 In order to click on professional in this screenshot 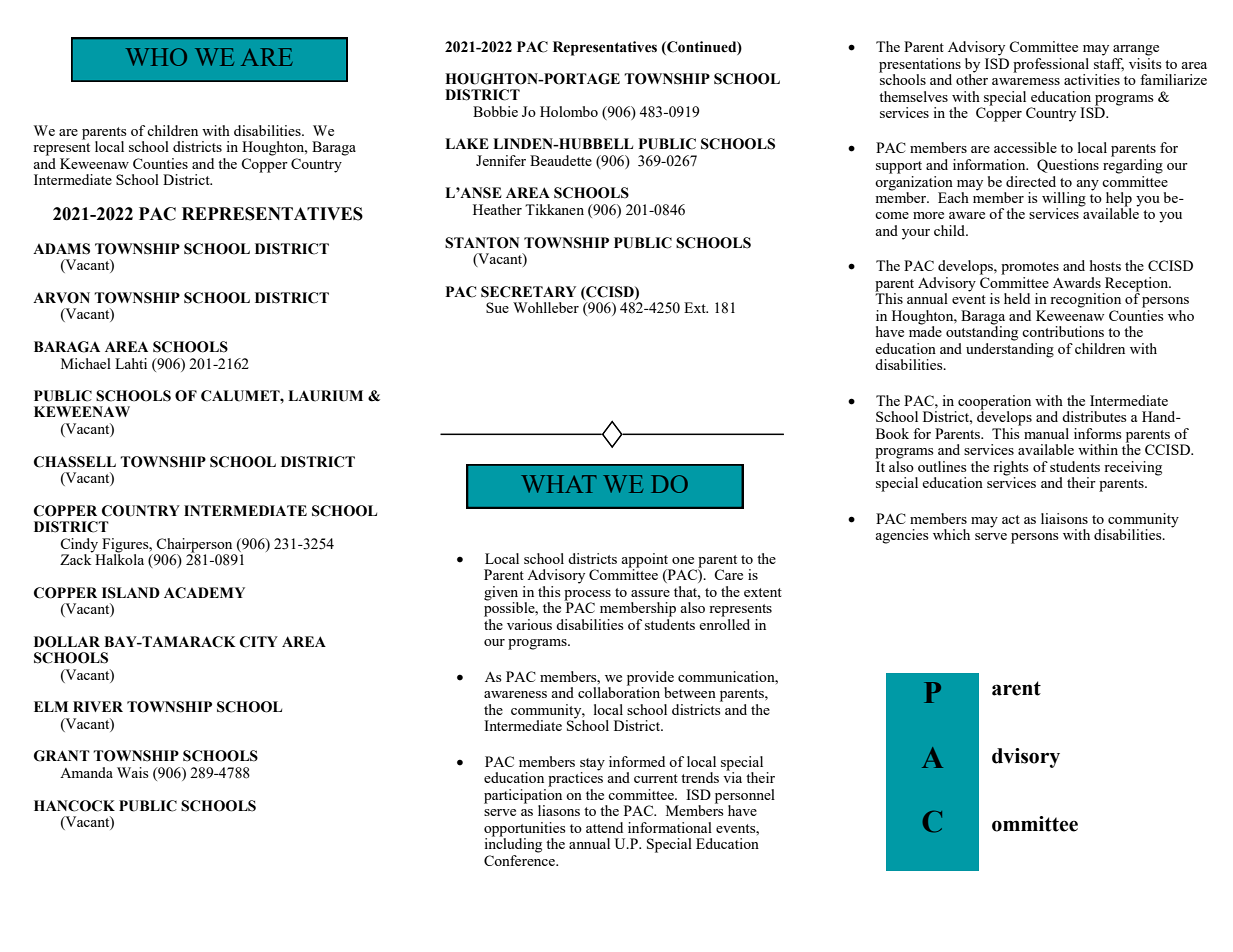, I will do `click(1051, 65)`.
